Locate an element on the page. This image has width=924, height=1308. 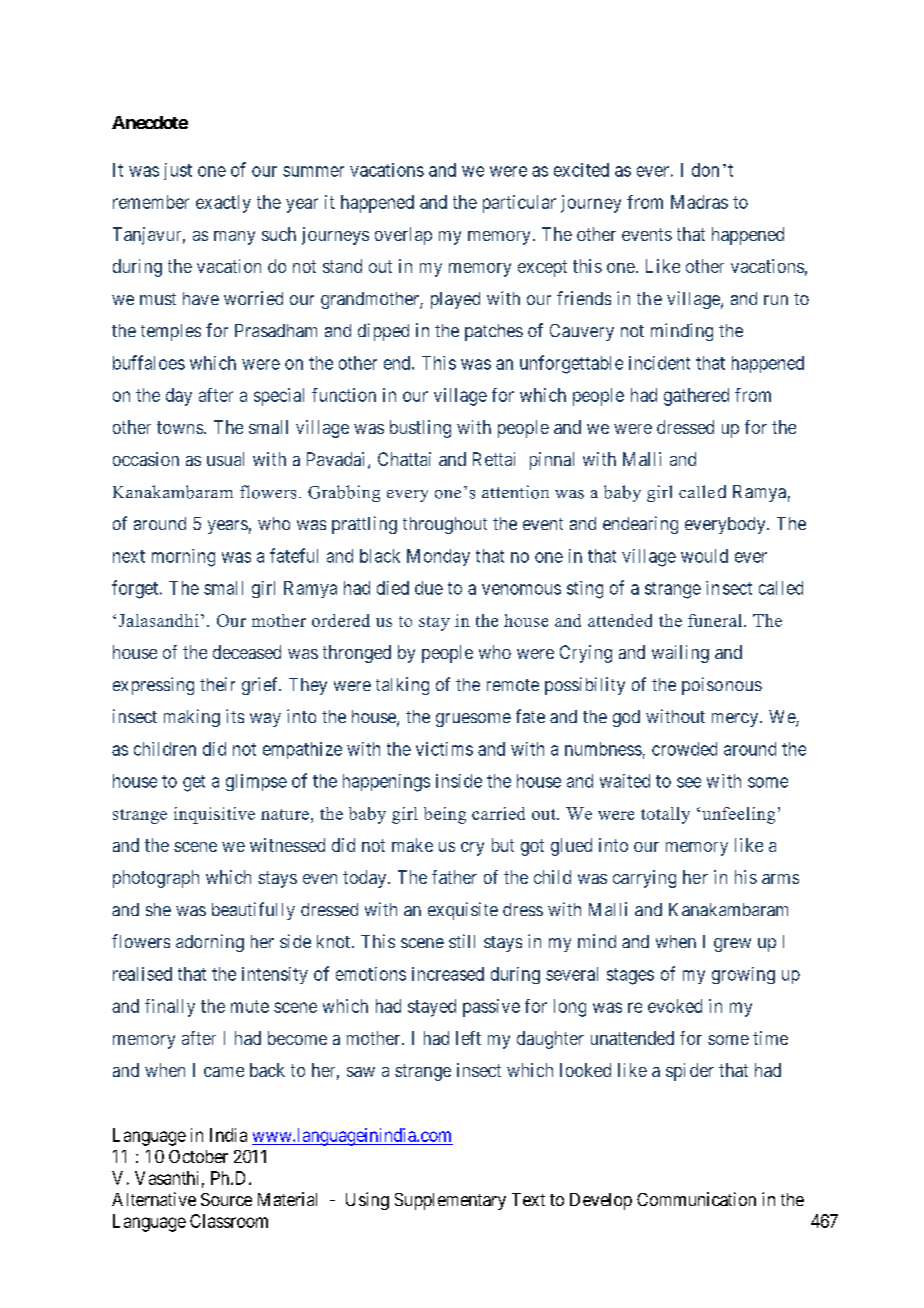
usual is located at coordinates (225, 459).
